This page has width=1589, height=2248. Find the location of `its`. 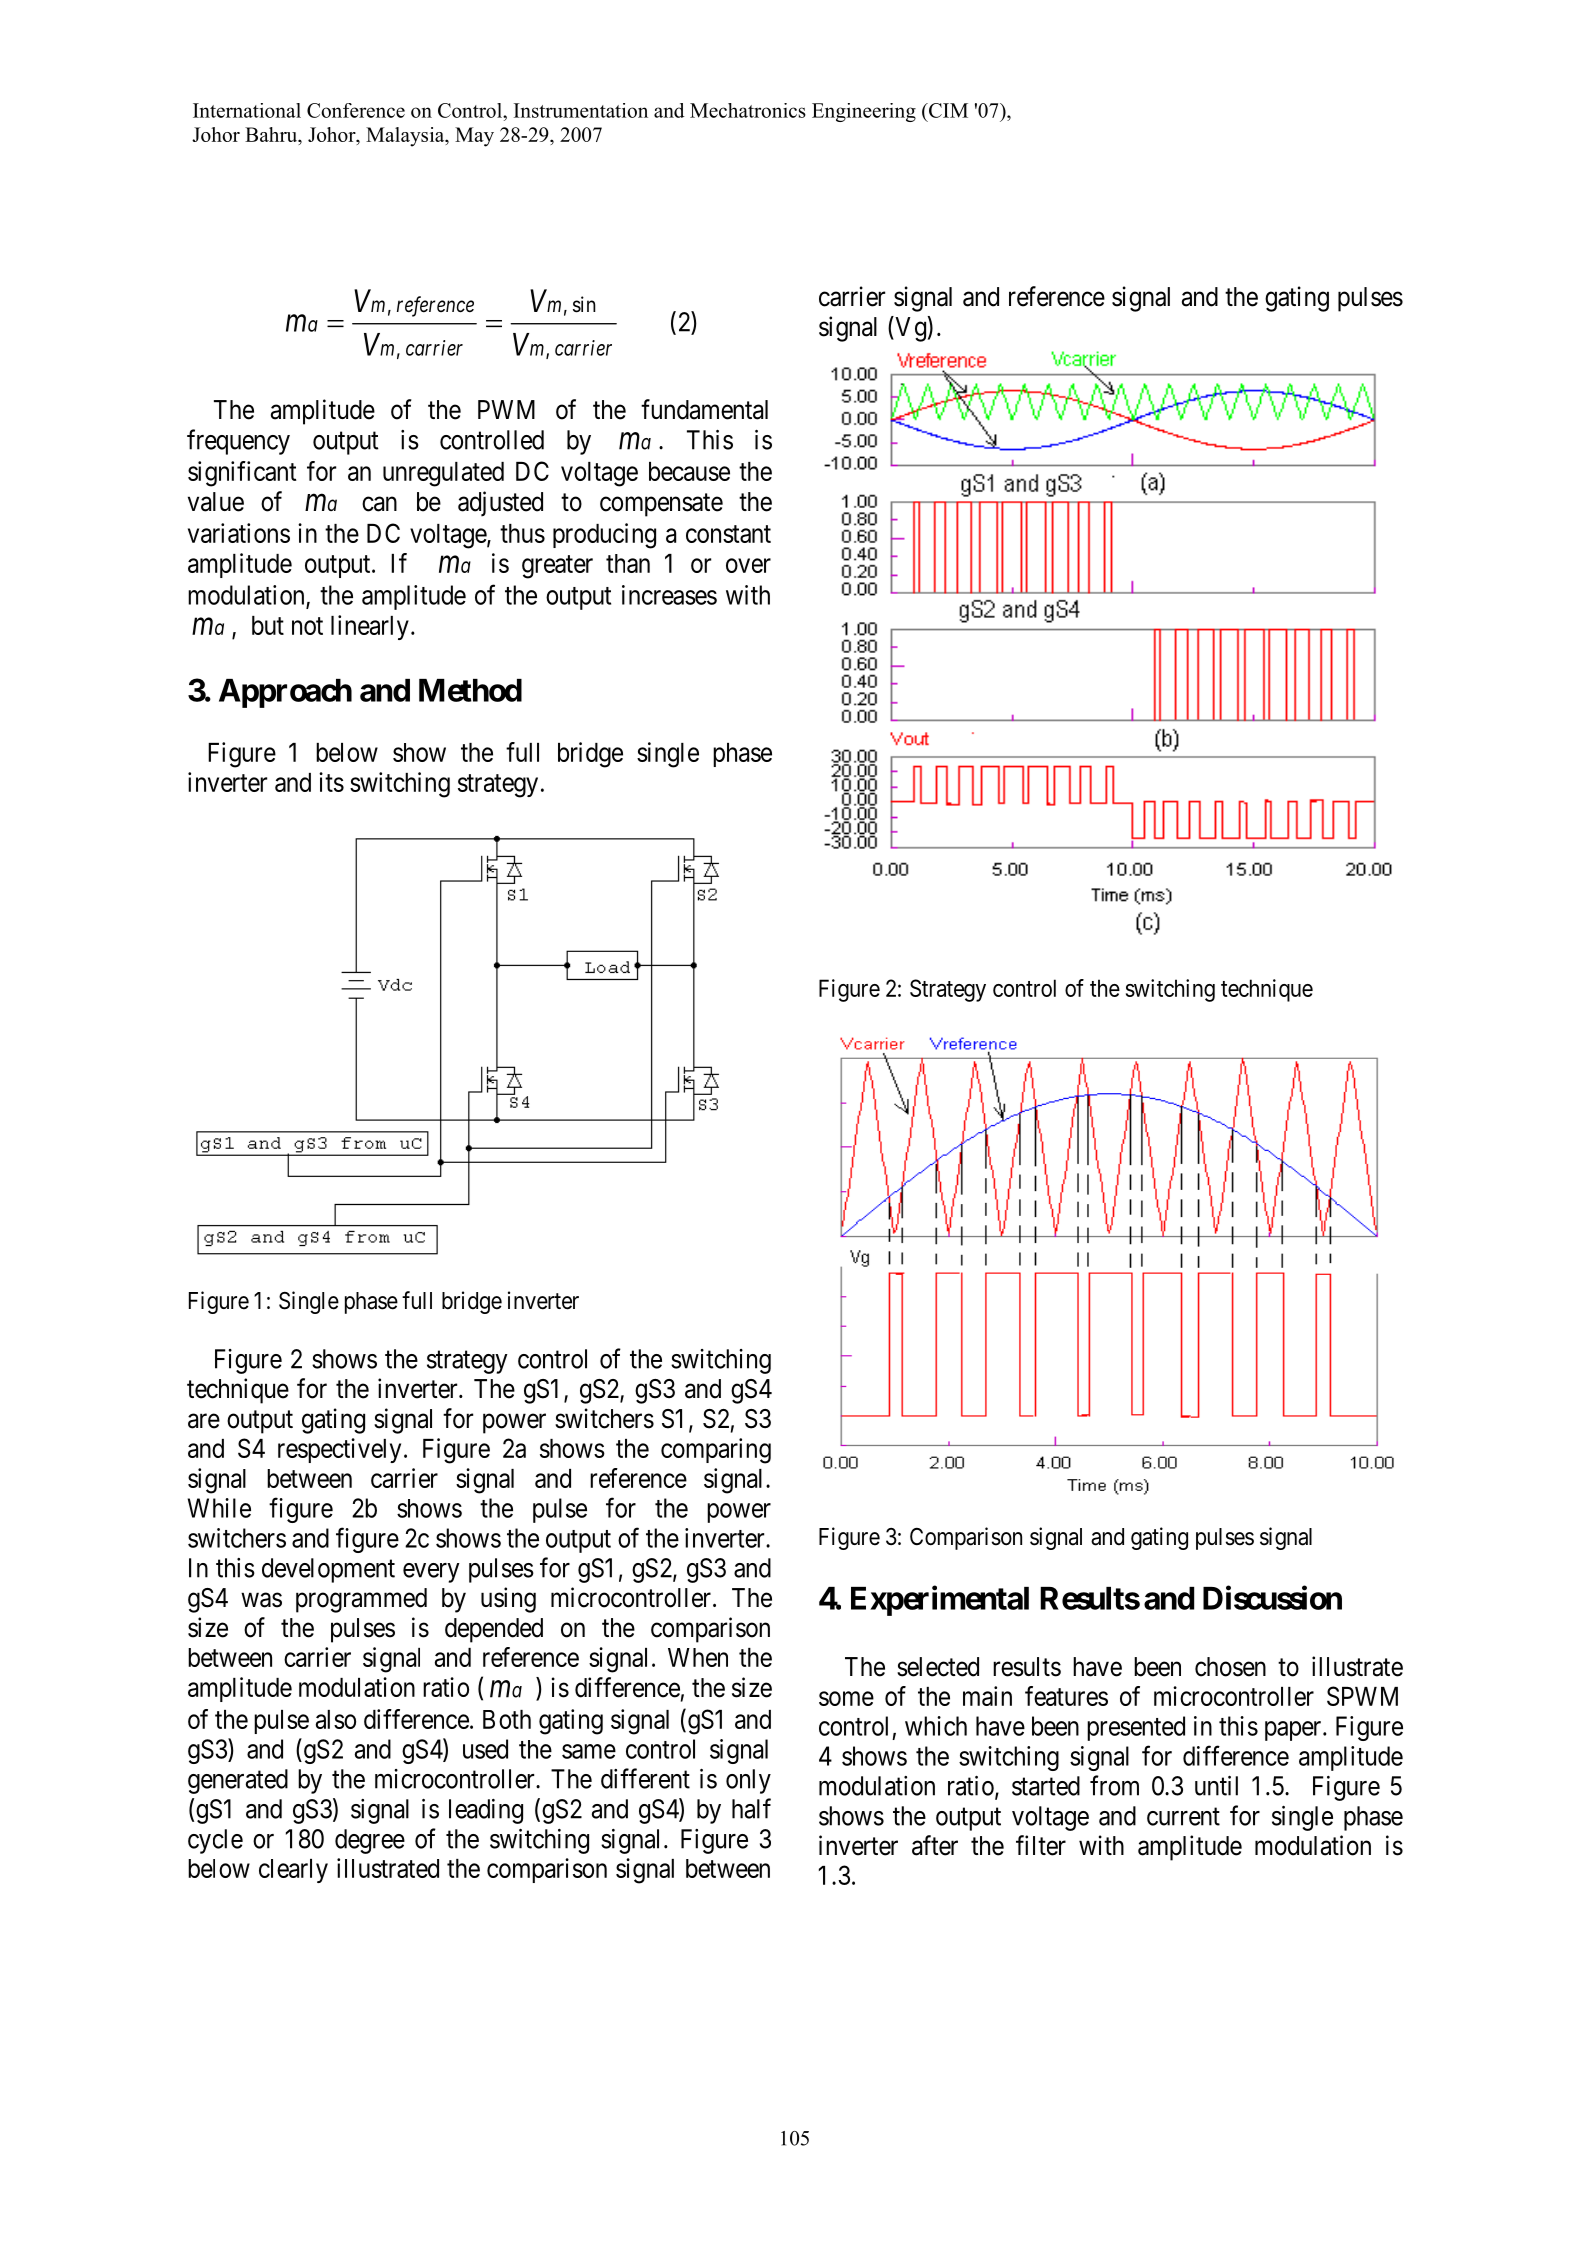

its is located at coordinates (331, 782).
